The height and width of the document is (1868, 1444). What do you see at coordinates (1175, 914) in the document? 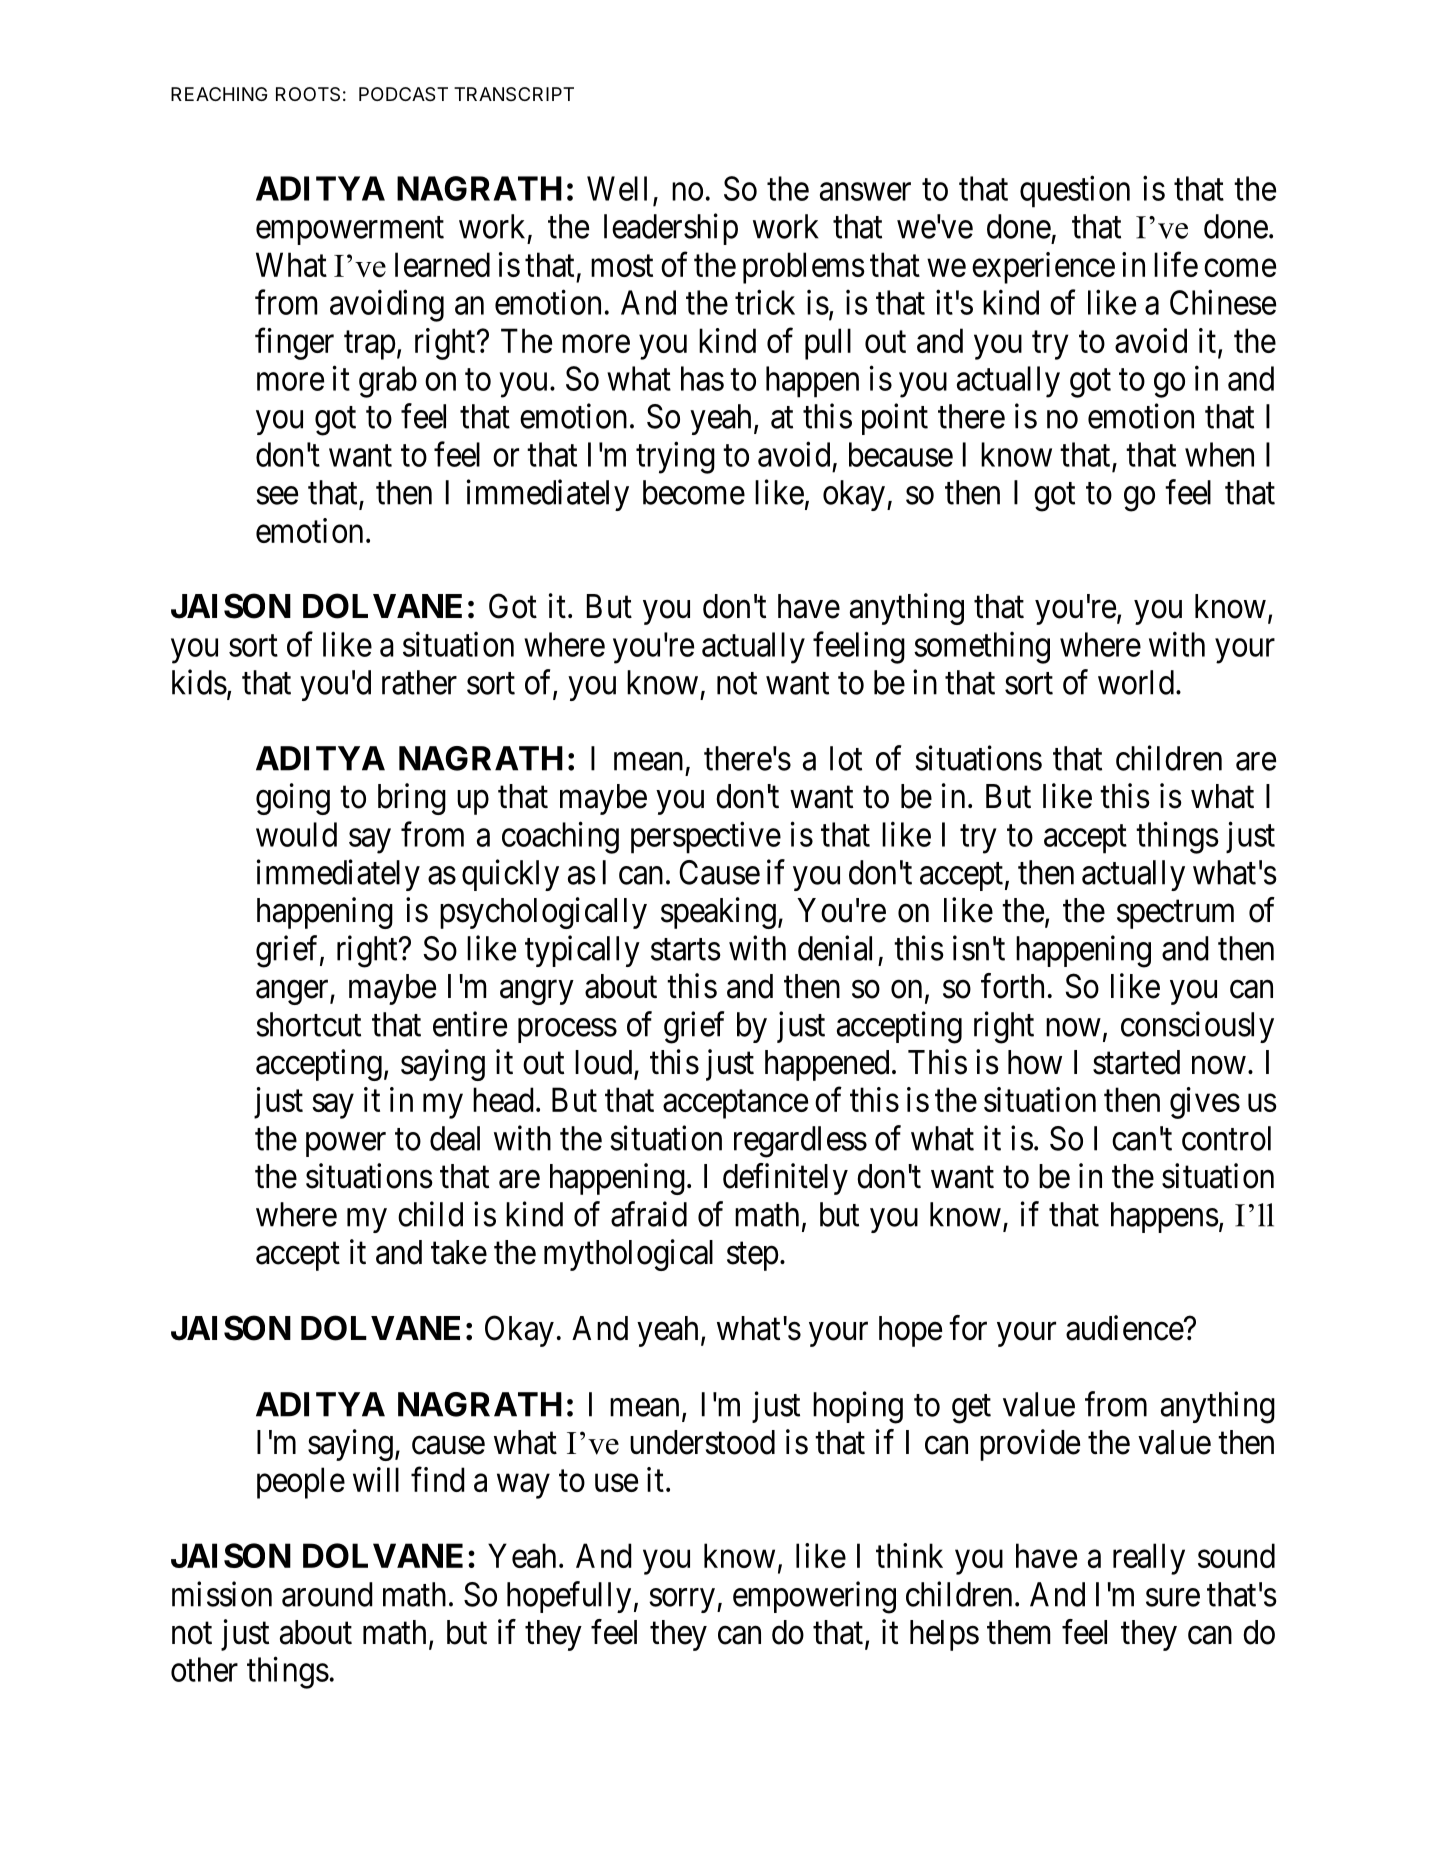
I see `spectrum` at bounding box center [1175, 914].
